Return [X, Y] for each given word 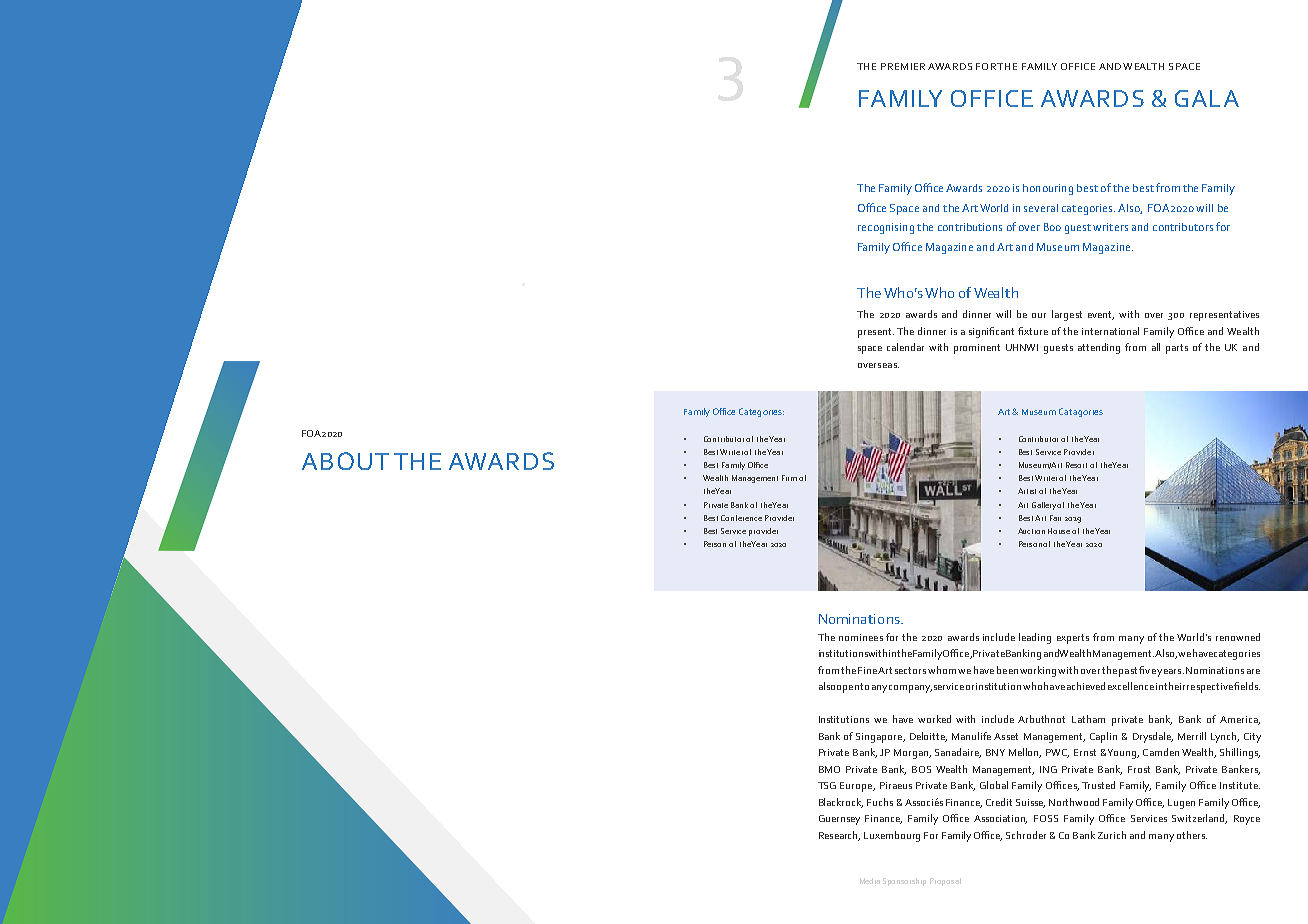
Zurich [1112, 835]
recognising [886, 228]
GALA [1207, 98]
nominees [861, 637]
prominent [977, 349]
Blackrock [841, 803]
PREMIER [903, 66]
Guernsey [839, 820]
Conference [741, 518]
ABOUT [345, 461]
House [1059, 531]
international [1110, 331]
